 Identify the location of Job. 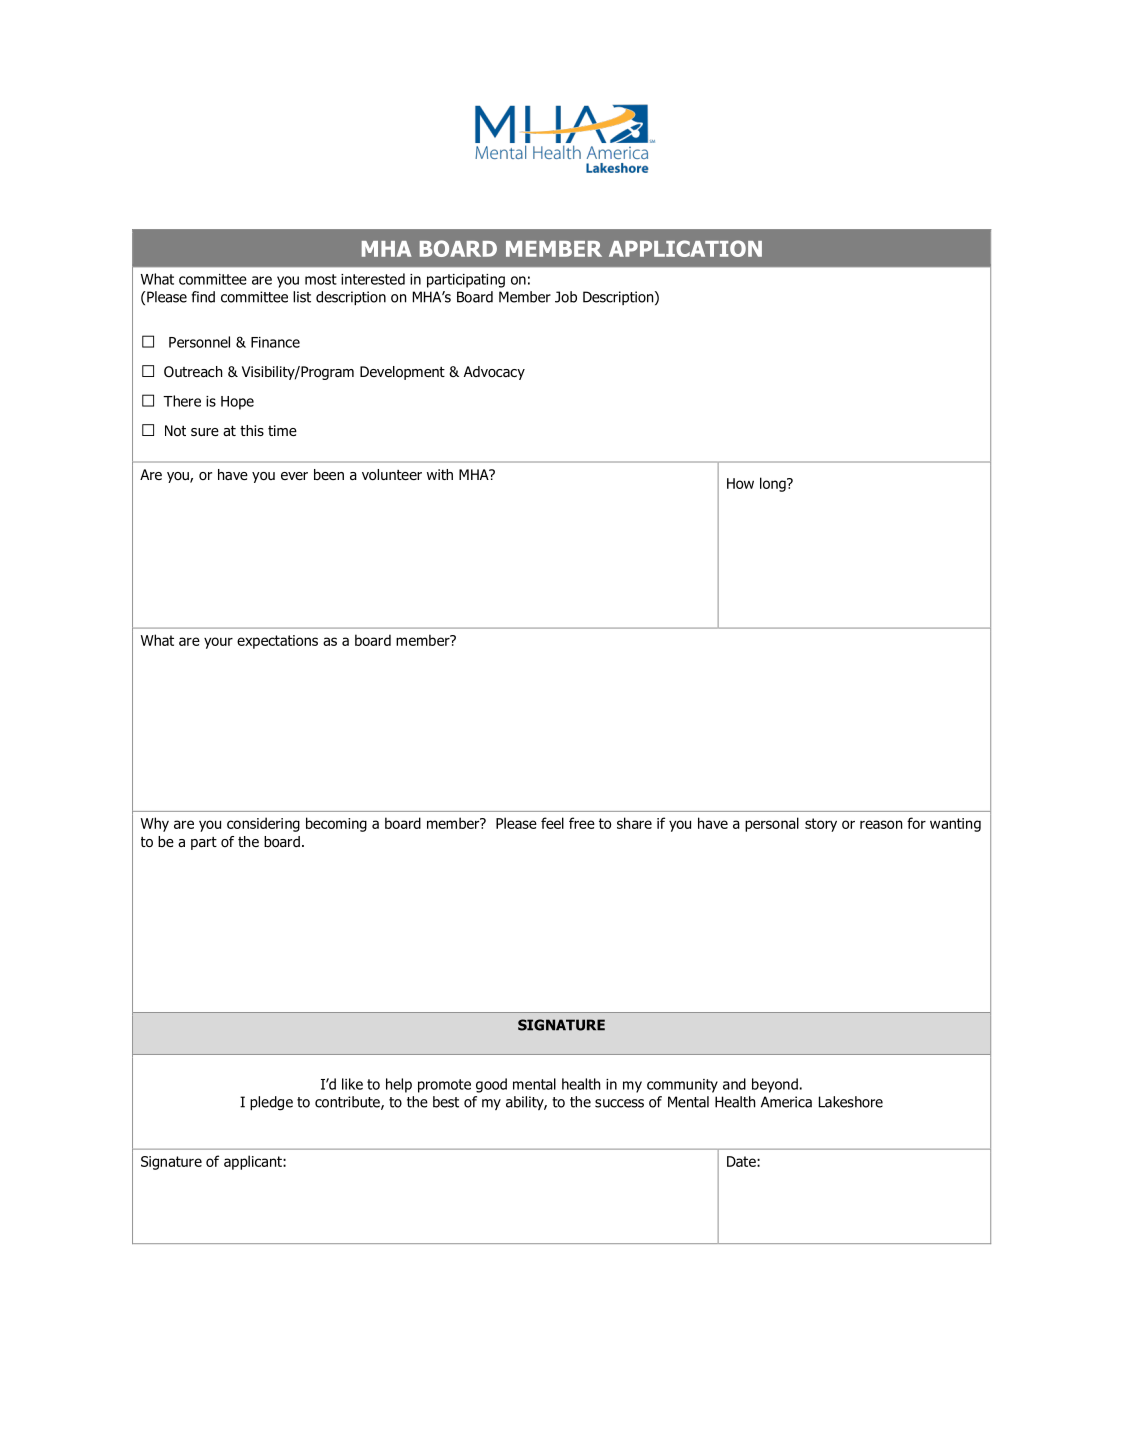
(566, 297).
